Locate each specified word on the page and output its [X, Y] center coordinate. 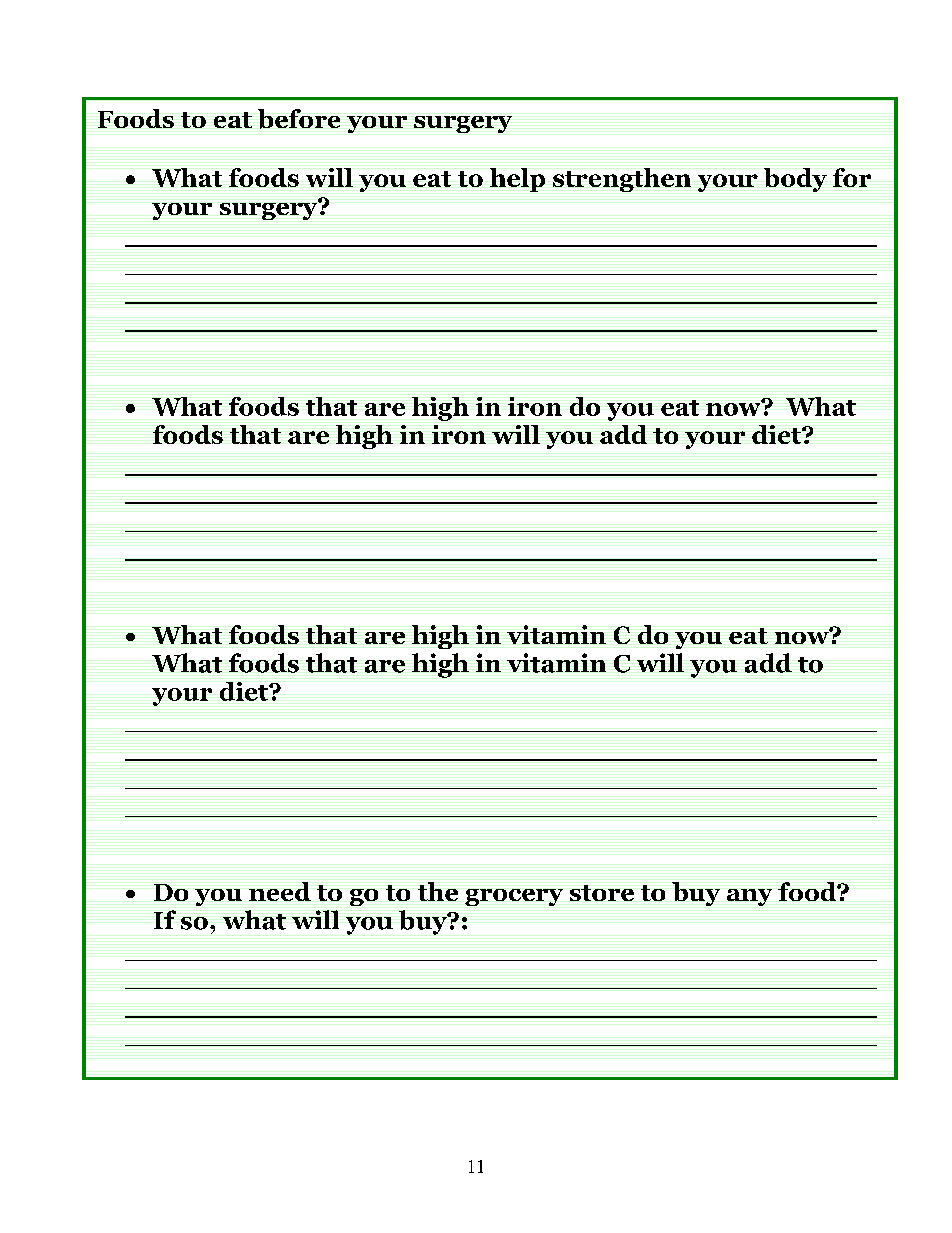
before [299, 119]
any [749, 897]
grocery [514, 897]
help [517, 180]
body [795, 180]
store [602, 893]
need [280, 891]
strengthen [622, 180]
